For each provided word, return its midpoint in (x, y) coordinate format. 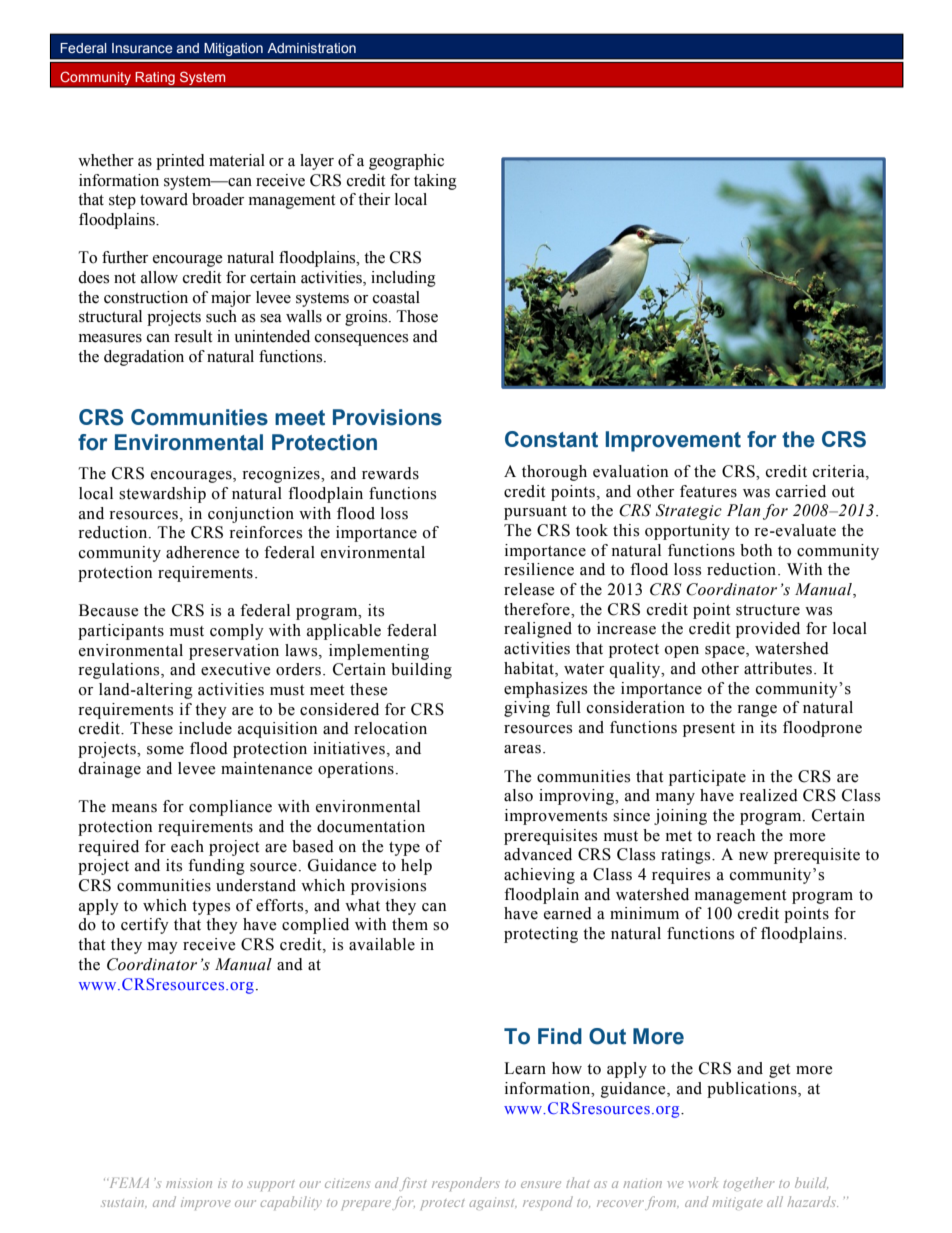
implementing (379, 652)
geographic (406, 162)
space (726, 652)
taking (435, 182)
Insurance (142, 48)
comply (237, 632)
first (413, 1184)
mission (189, 1183)
